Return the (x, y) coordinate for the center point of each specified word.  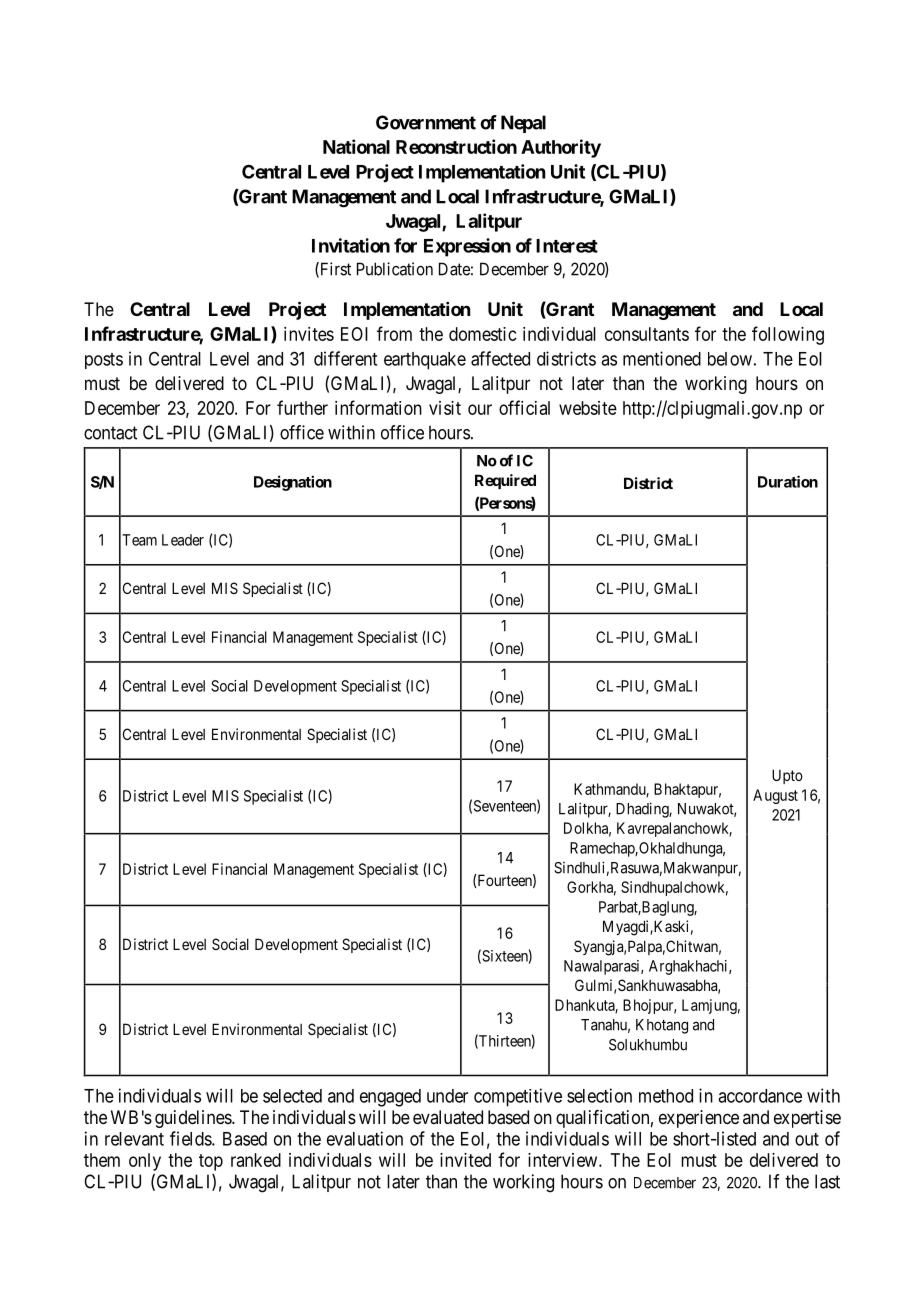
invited (465, 1160)
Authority (561, 148)
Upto (787, 776)
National (356, 146)
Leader (183, 540)
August (775, 796)
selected (292, 1096)
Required (505, 481)
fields (191, 1138)
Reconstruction (456, 146)
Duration (788, 481)
